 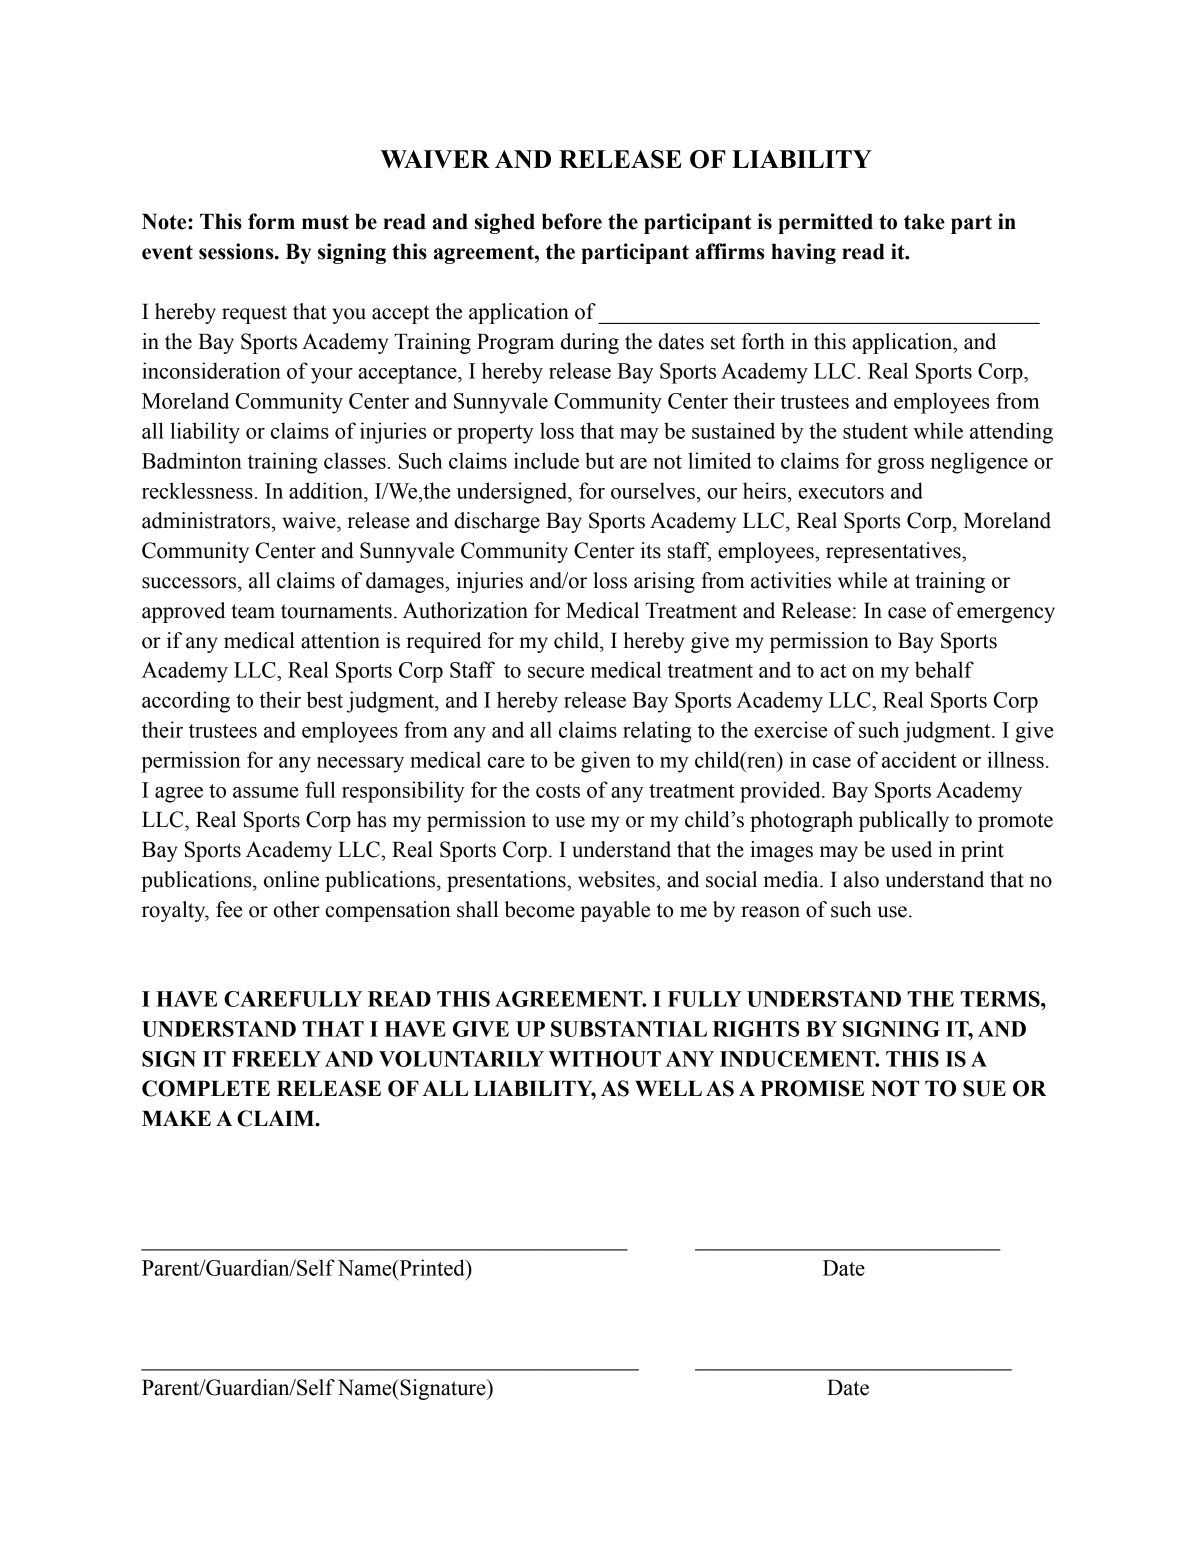 I want to click on behalf, so click(x=944, y=669).
